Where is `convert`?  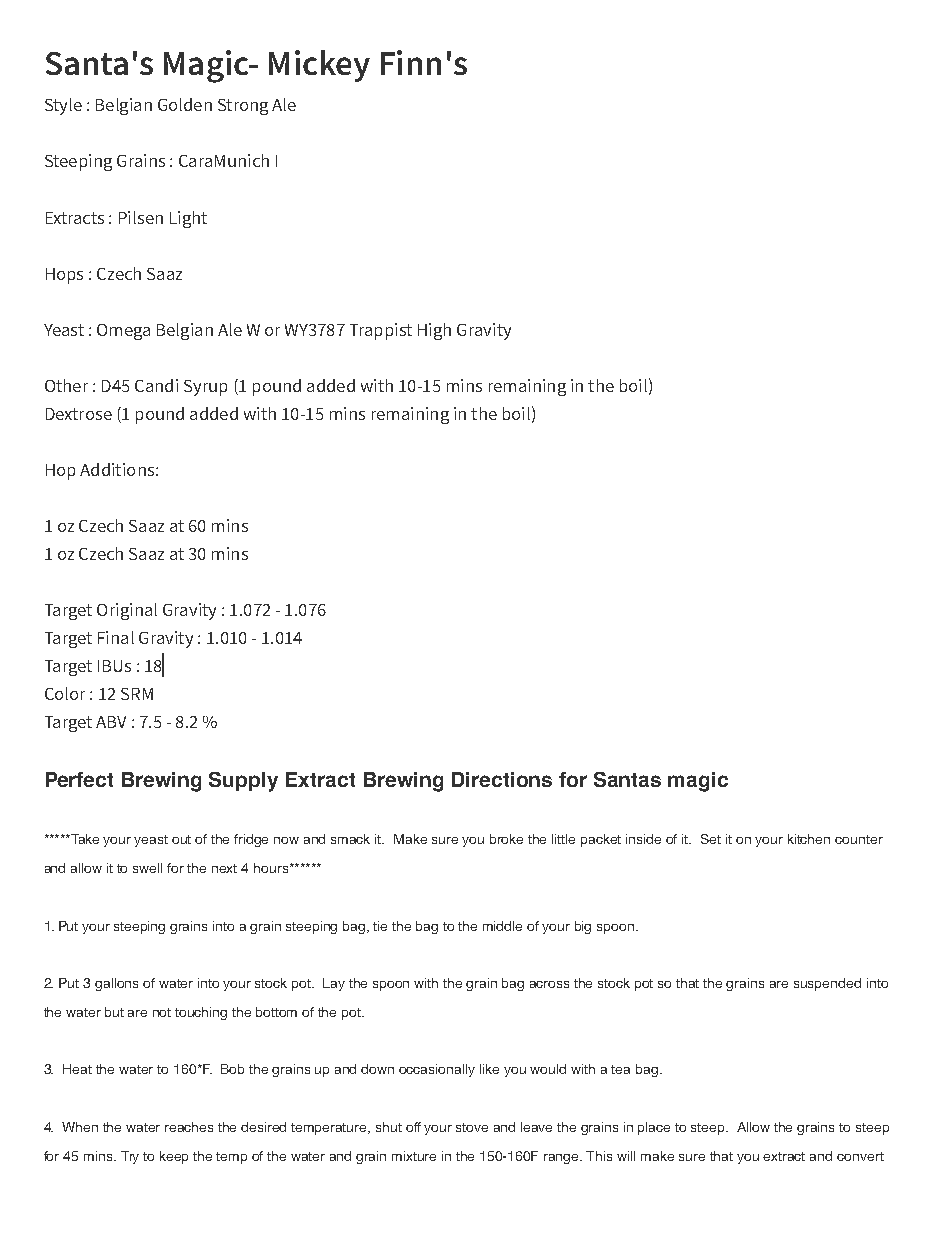
convert is located at coordinates (860, 1156).
